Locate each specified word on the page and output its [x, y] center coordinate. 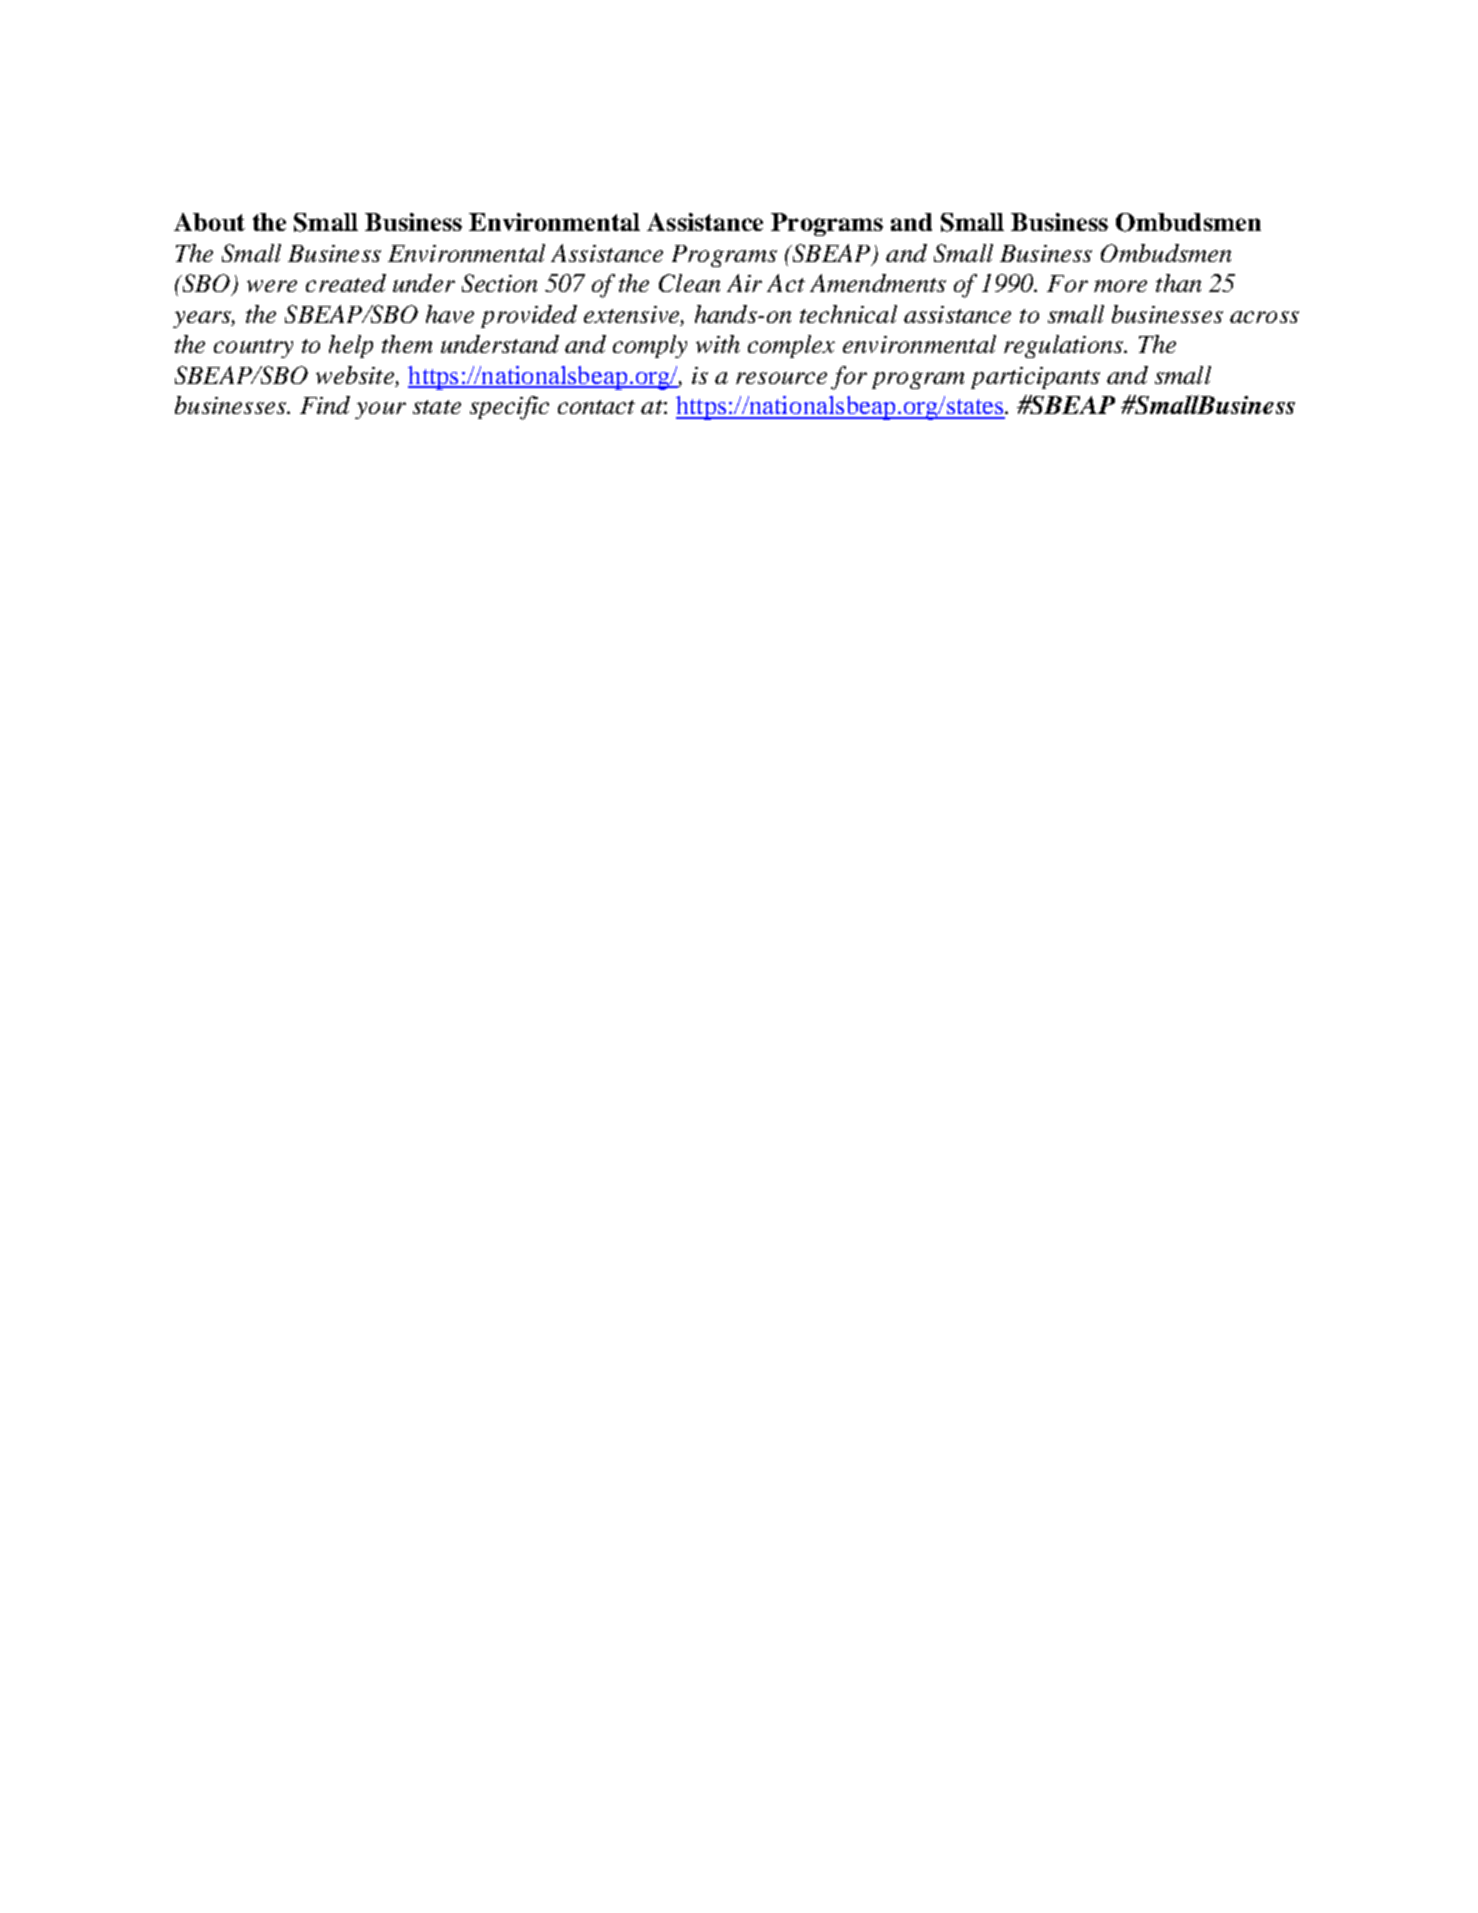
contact [596, 407]
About [209, 222]
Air [744, 283]
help [351, 346]
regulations [1064, 346]
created [346, 283]
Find [325, 405]
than [1178, 283]
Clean [689, 283]
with [718, 344]
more [1120, 286]
